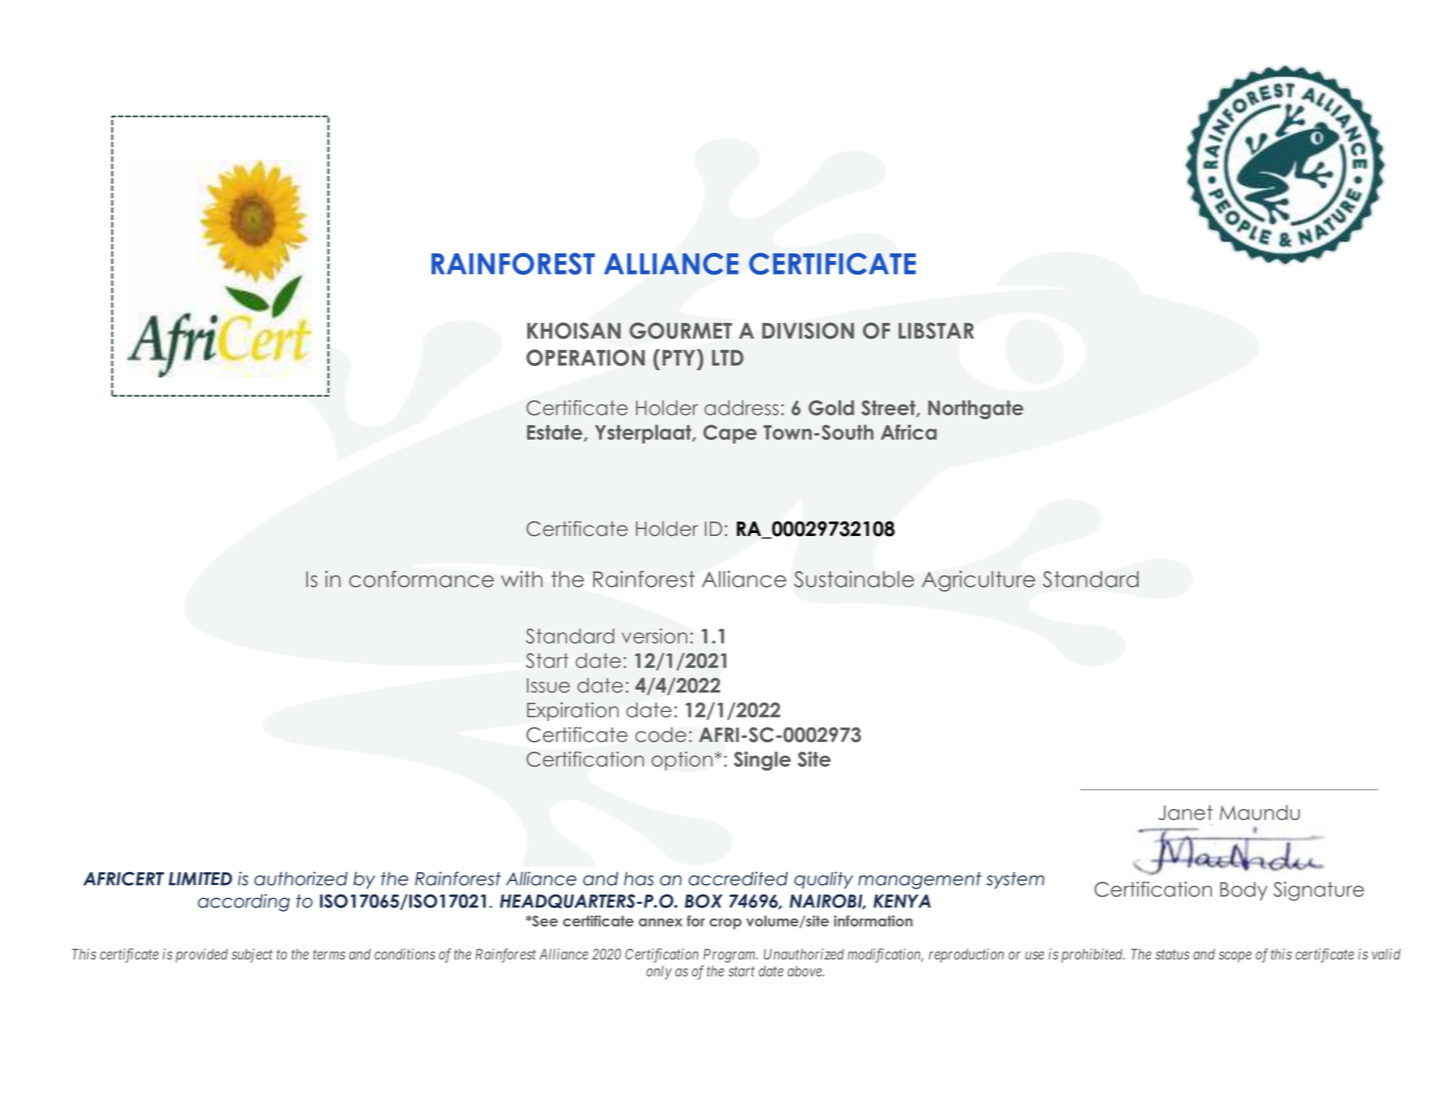 The height and width of the image is (1117, 1445). Describe the element at coordinates (329, 955) in the image. I see `terms` at that location.
